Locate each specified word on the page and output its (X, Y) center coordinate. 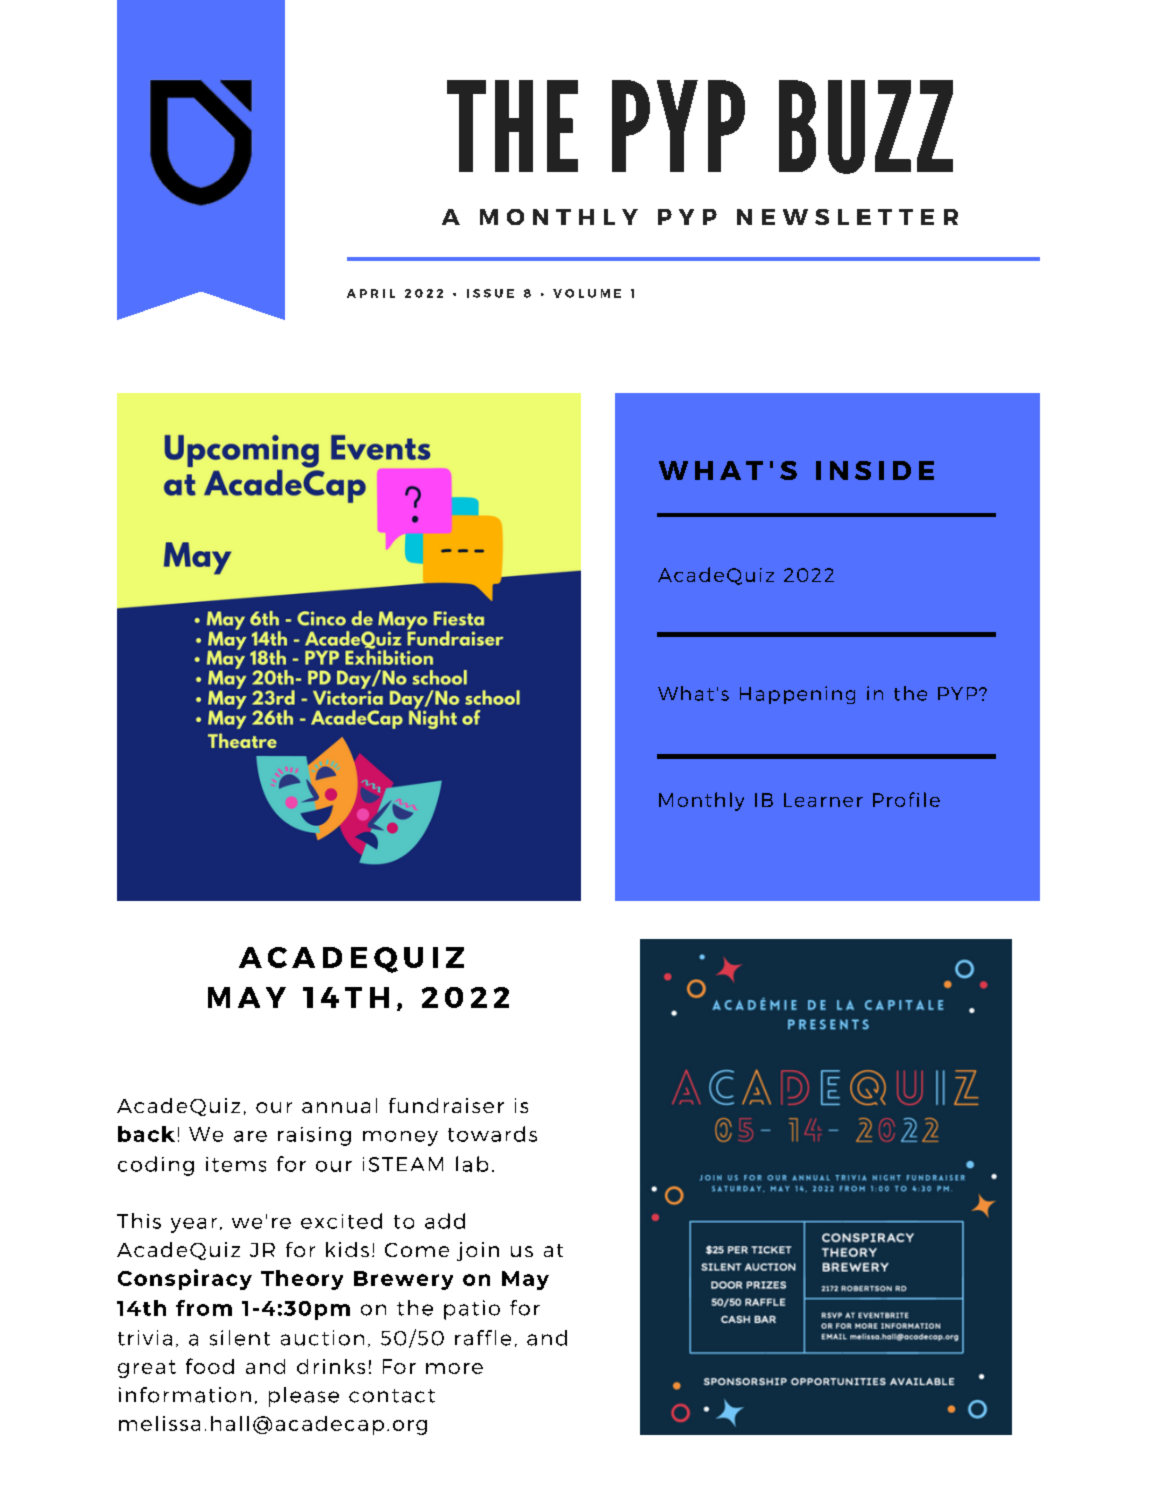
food (210, 1366)
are (250, 1136)
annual (339, 1105)
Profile (906, 799)
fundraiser (446, 1105)
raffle (483, 1338)
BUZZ (866, 127)
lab (472, 1164)
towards (492, 1134)
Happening (797, 695)
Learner (823, 800)
